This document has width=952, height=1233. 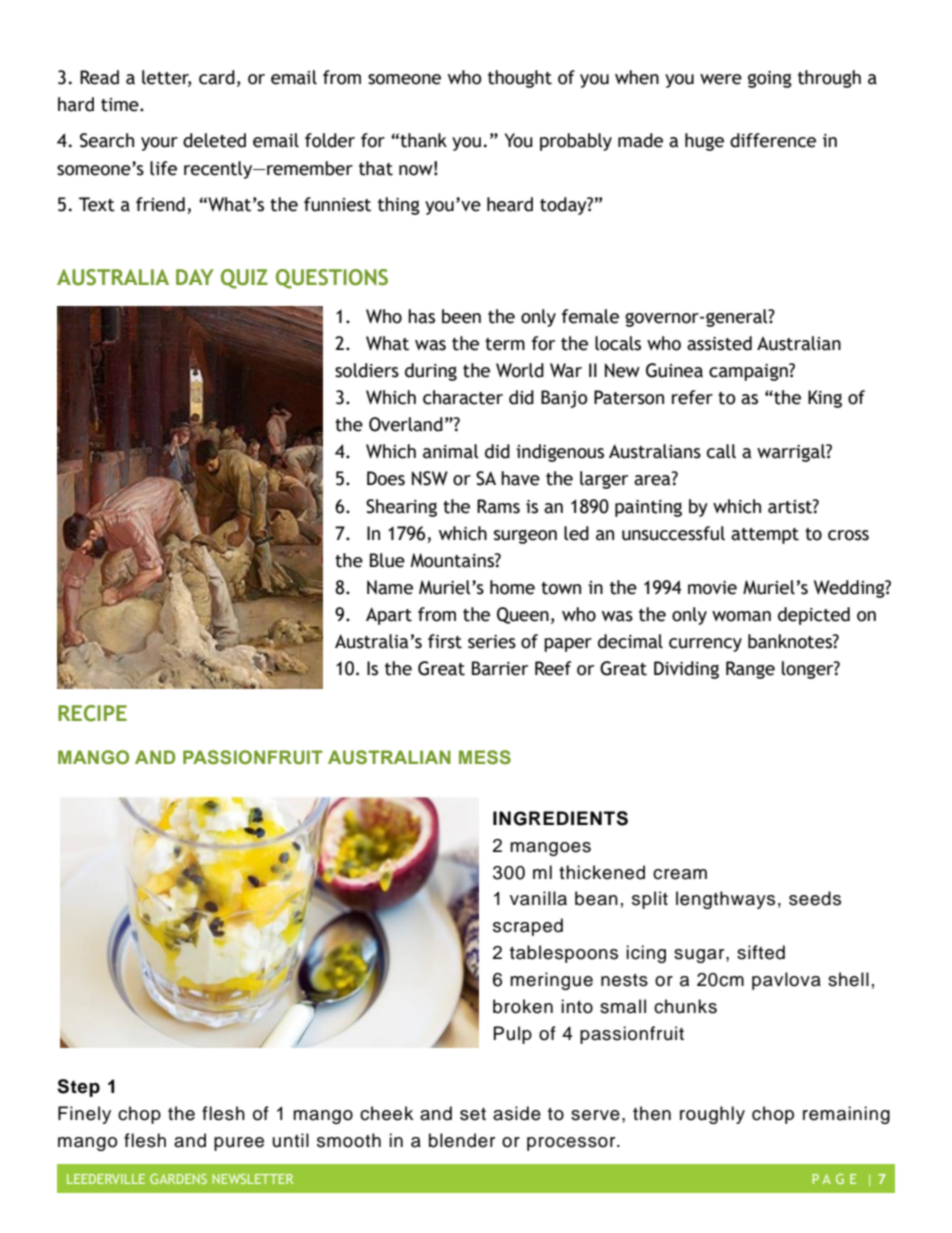 What do you see at coordinates (159, 144) in the document?
I see `your` at bounding box center [159, 144].
